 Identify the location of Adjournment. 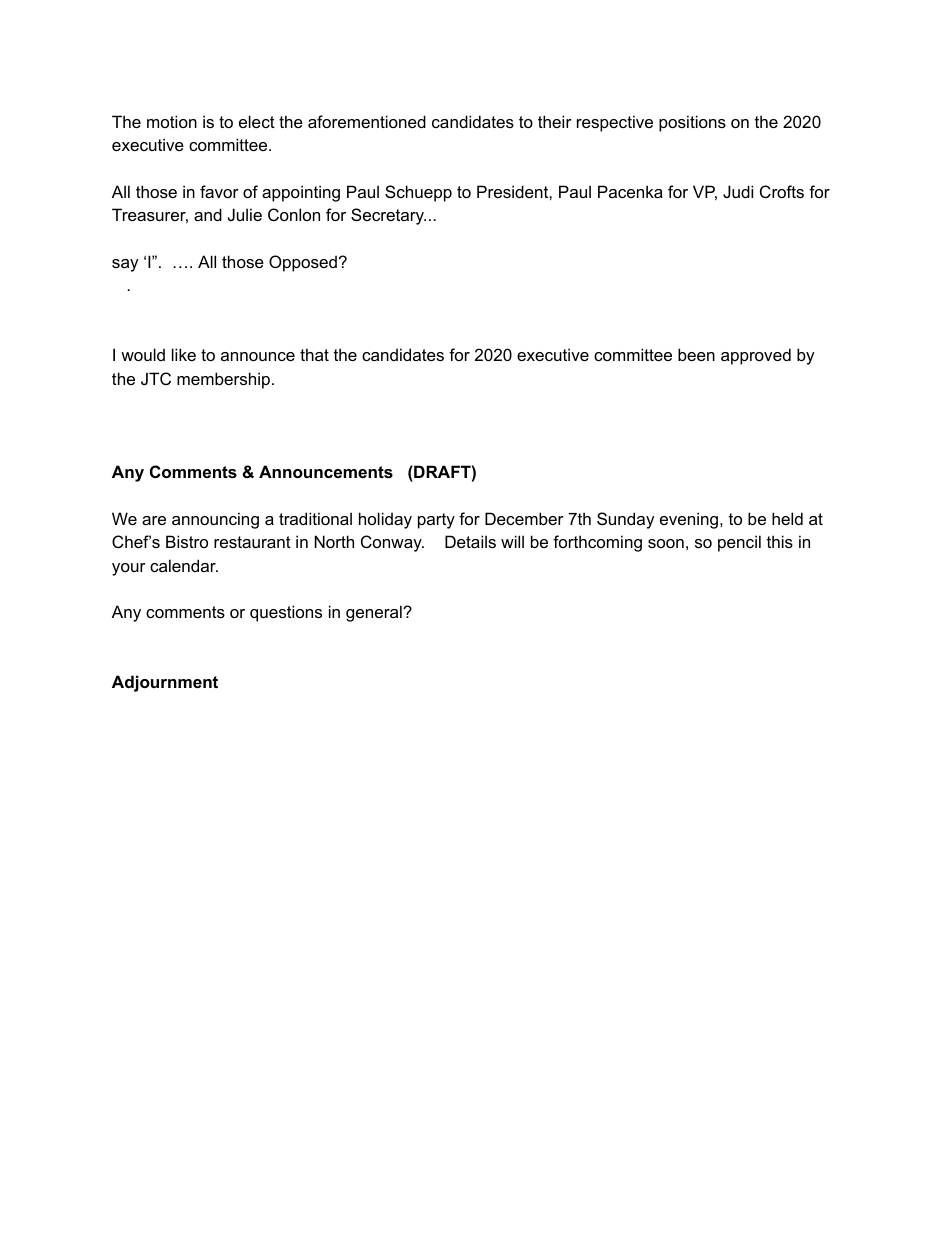
(165, 683).
